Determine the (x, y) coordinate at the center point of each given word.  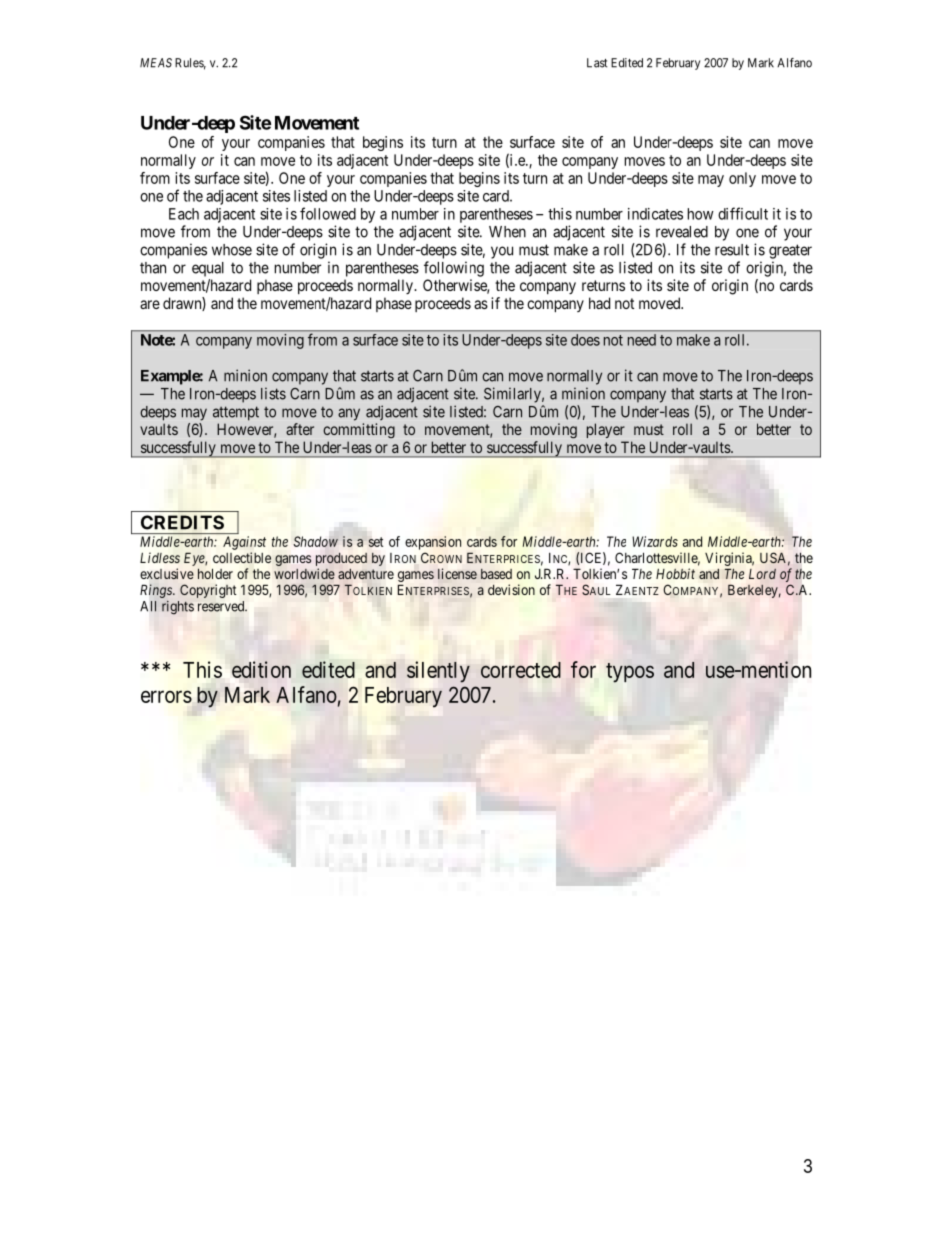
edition (261, 669)
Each (184, 214)
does (585, 340)
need (642, 340)
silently (438, 672)
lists (273, 393)
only (742, 179)
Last (597, 63)
